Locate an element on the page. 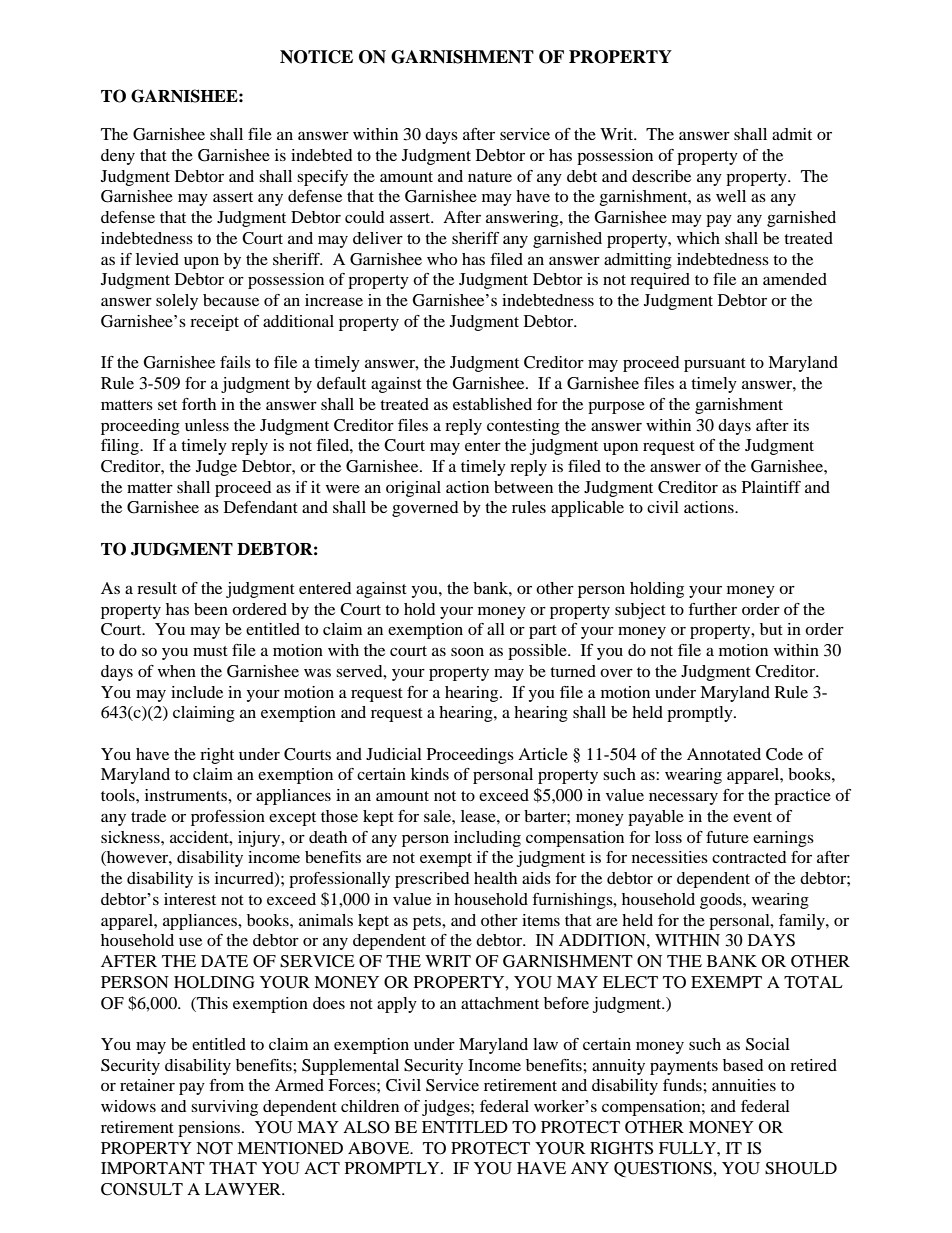 This image has width=952, height=1233. deny is located at coordinates (118, 157).
